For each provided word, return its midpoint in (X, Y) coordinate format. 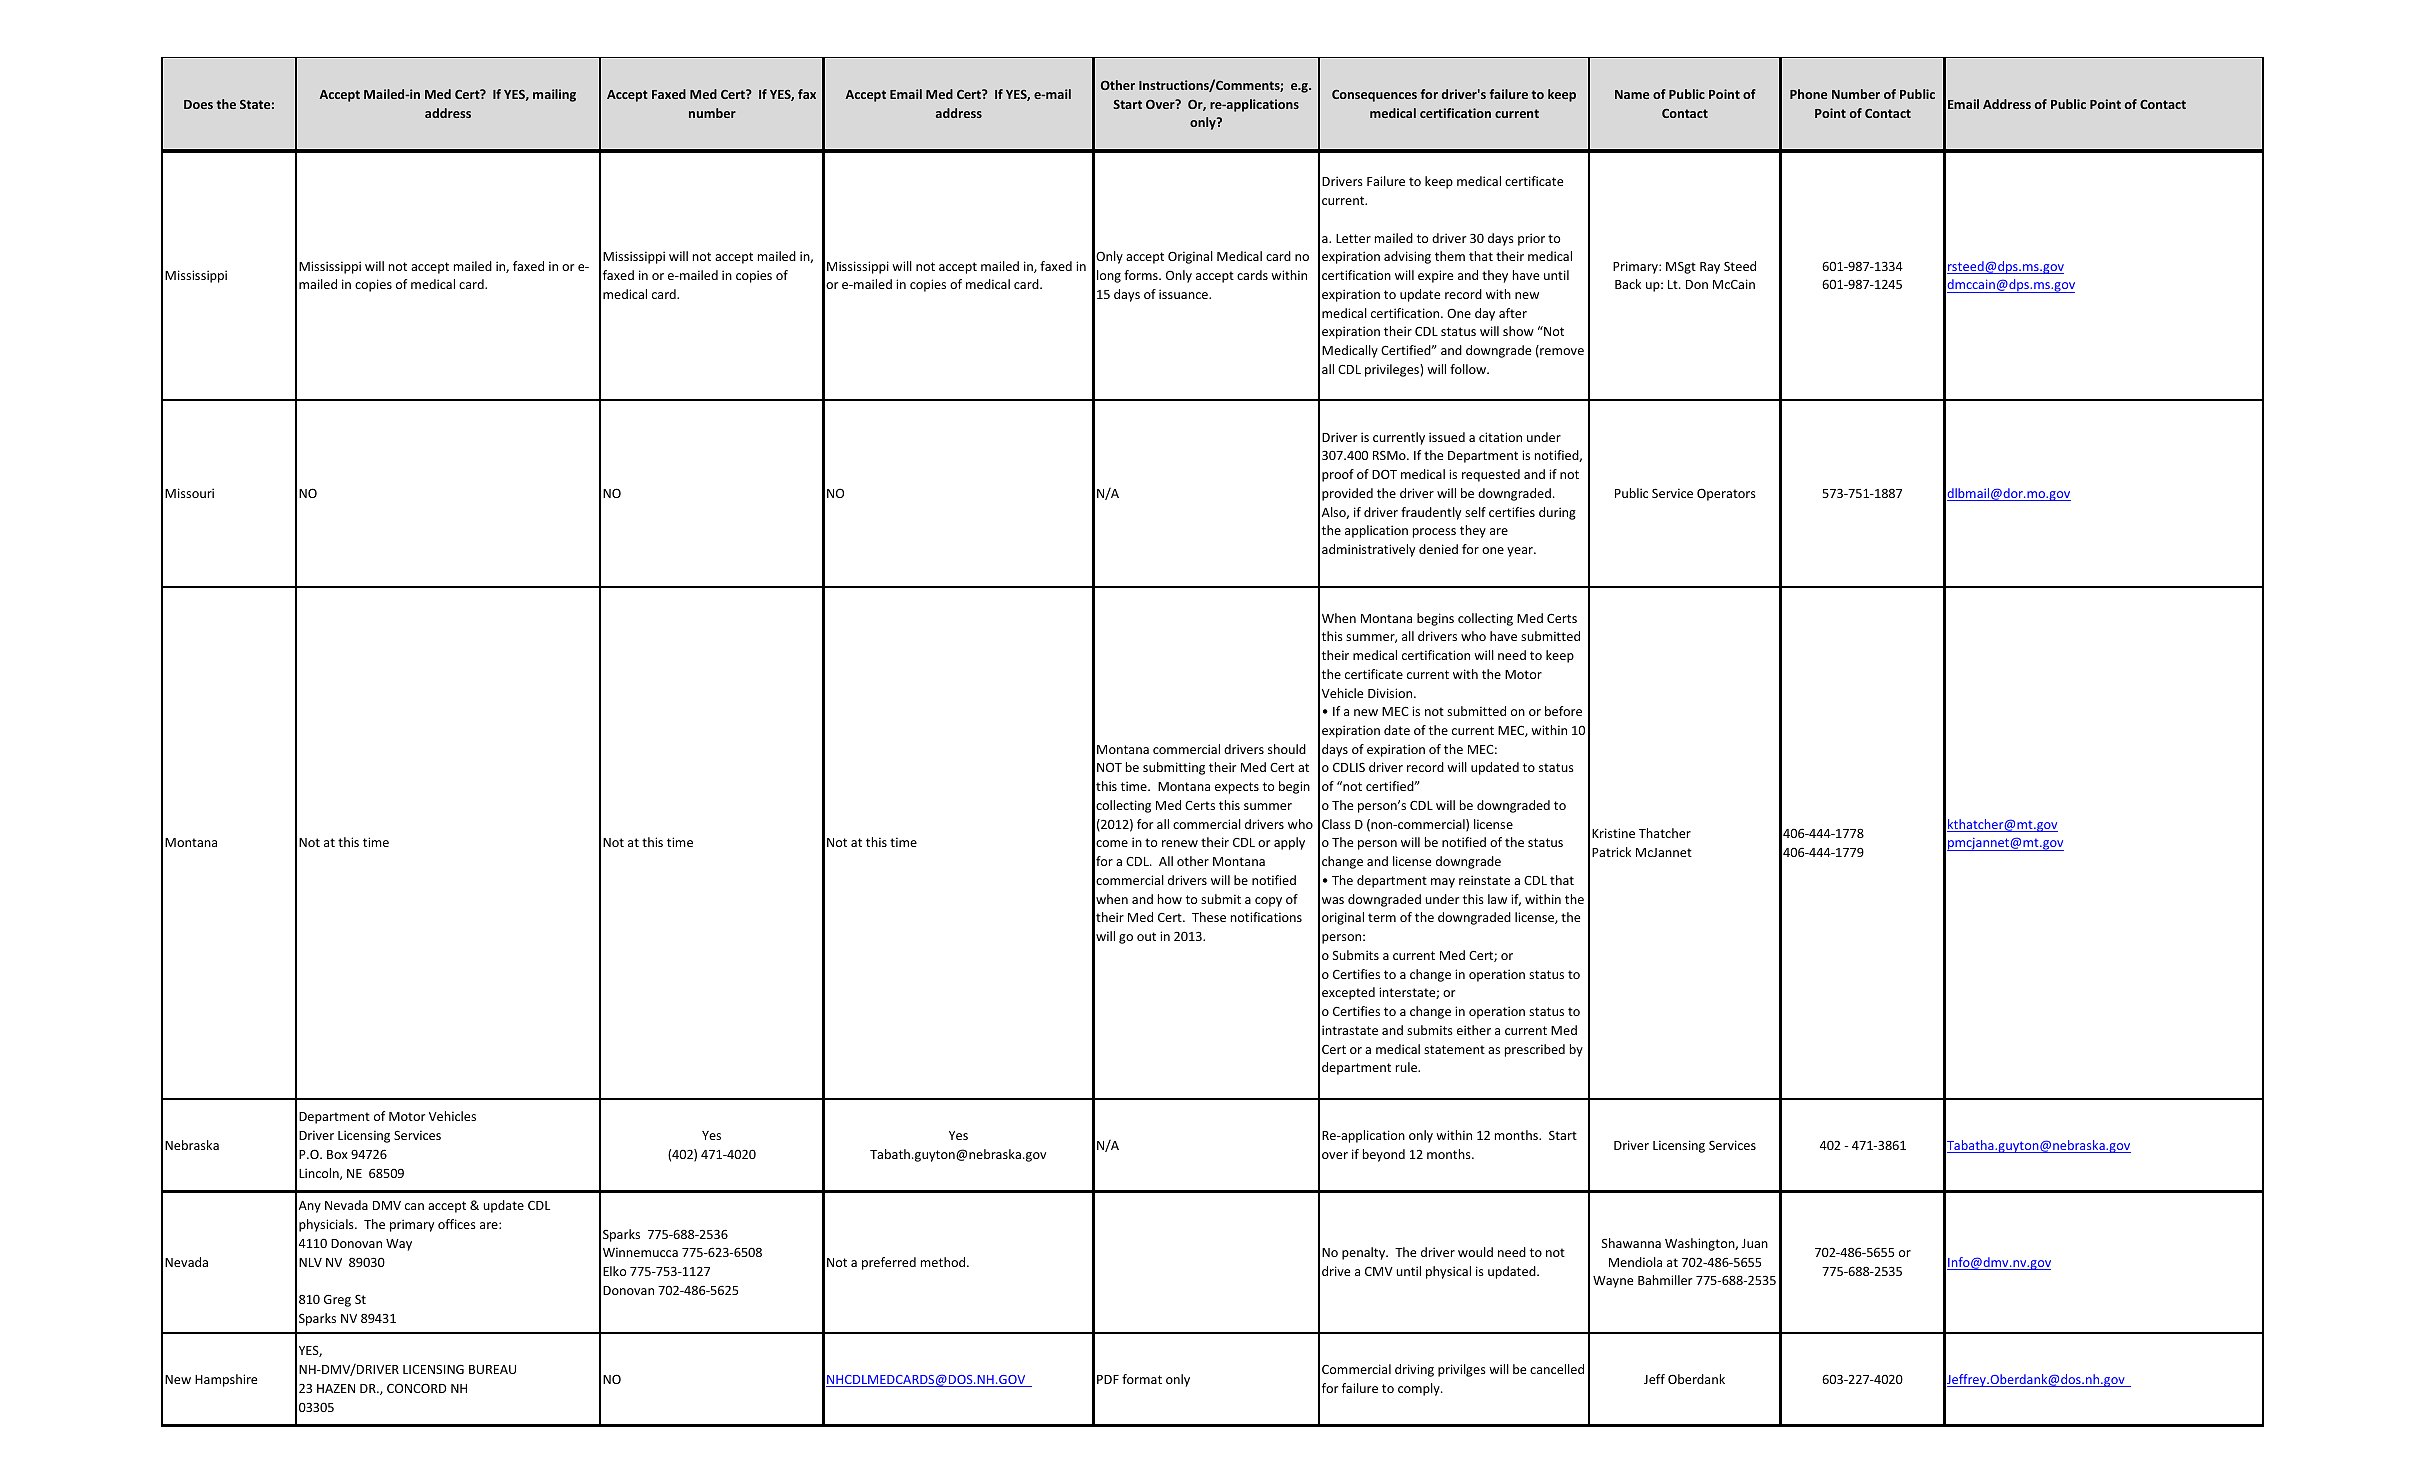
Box (337, 1154)
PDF (1108, 1379)
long (1109, 276)
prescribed (1535, 1050)
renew (1180, 843)
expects (1237, 788)
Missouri (189, 493)
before (1563, 711)
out (1146, 936)
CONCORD (417, 1388)
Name (1632, 94)
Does (198, 104)
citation (1500, 437)
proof (1338, 475)
